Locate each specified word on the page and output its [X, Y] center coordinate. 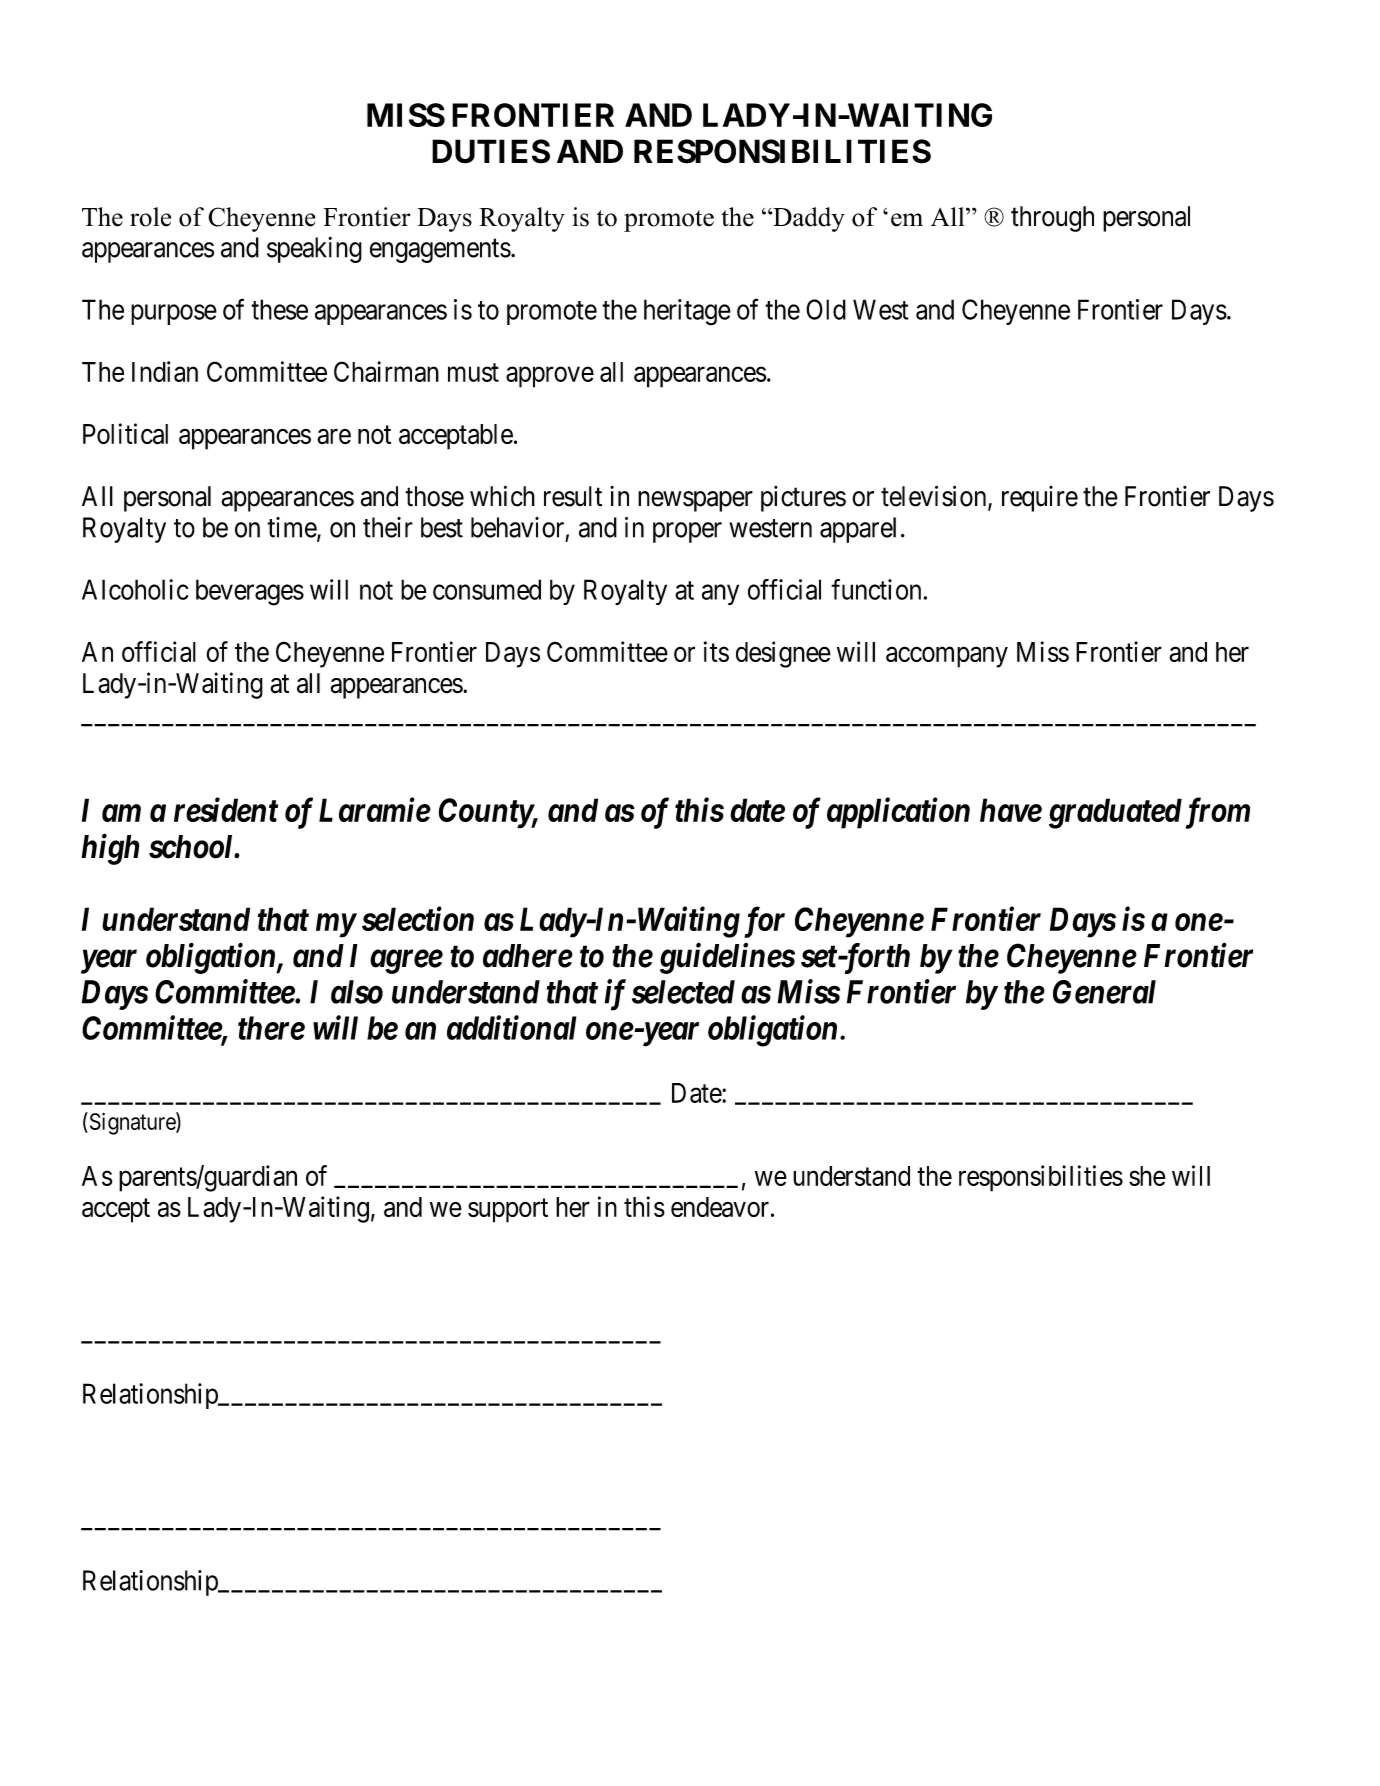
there [271, 1028]
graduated [1115, 813]
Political [125, 434]
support [508, 1211]
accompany [947, 657]
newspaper [695, 501]
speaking [314, 250]
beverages [250, 592]
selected [683, 992]
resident [226, 809]
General [1104, 992]
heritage [687, 312]
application [898, 813]
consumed [487, 589]
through [1052, 219]
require [1040, 499]
